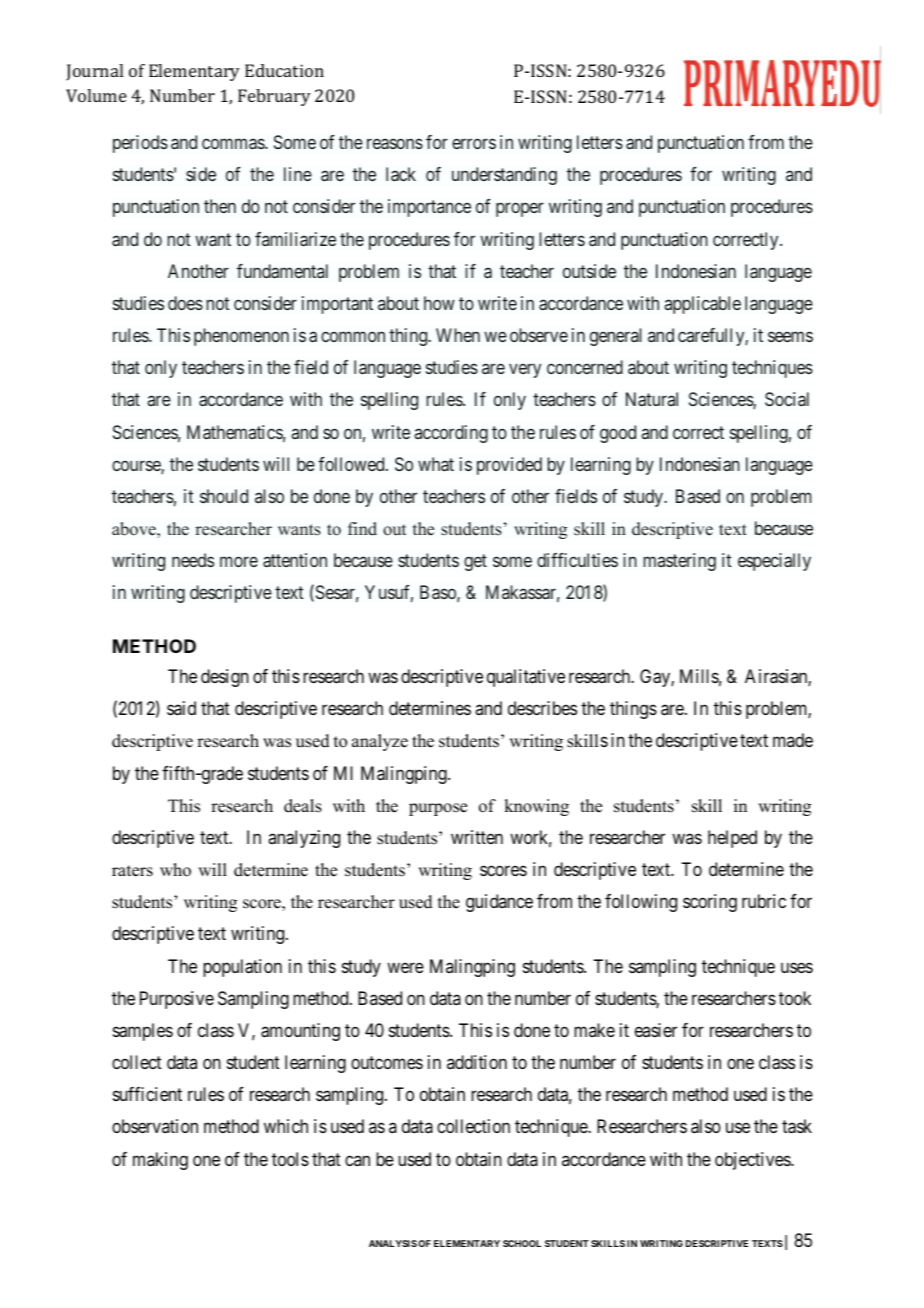 This screenshot has width=924, height=1308. Describe the element at coordinates (405, 967) in the screenshot. I see `were` at that location.
